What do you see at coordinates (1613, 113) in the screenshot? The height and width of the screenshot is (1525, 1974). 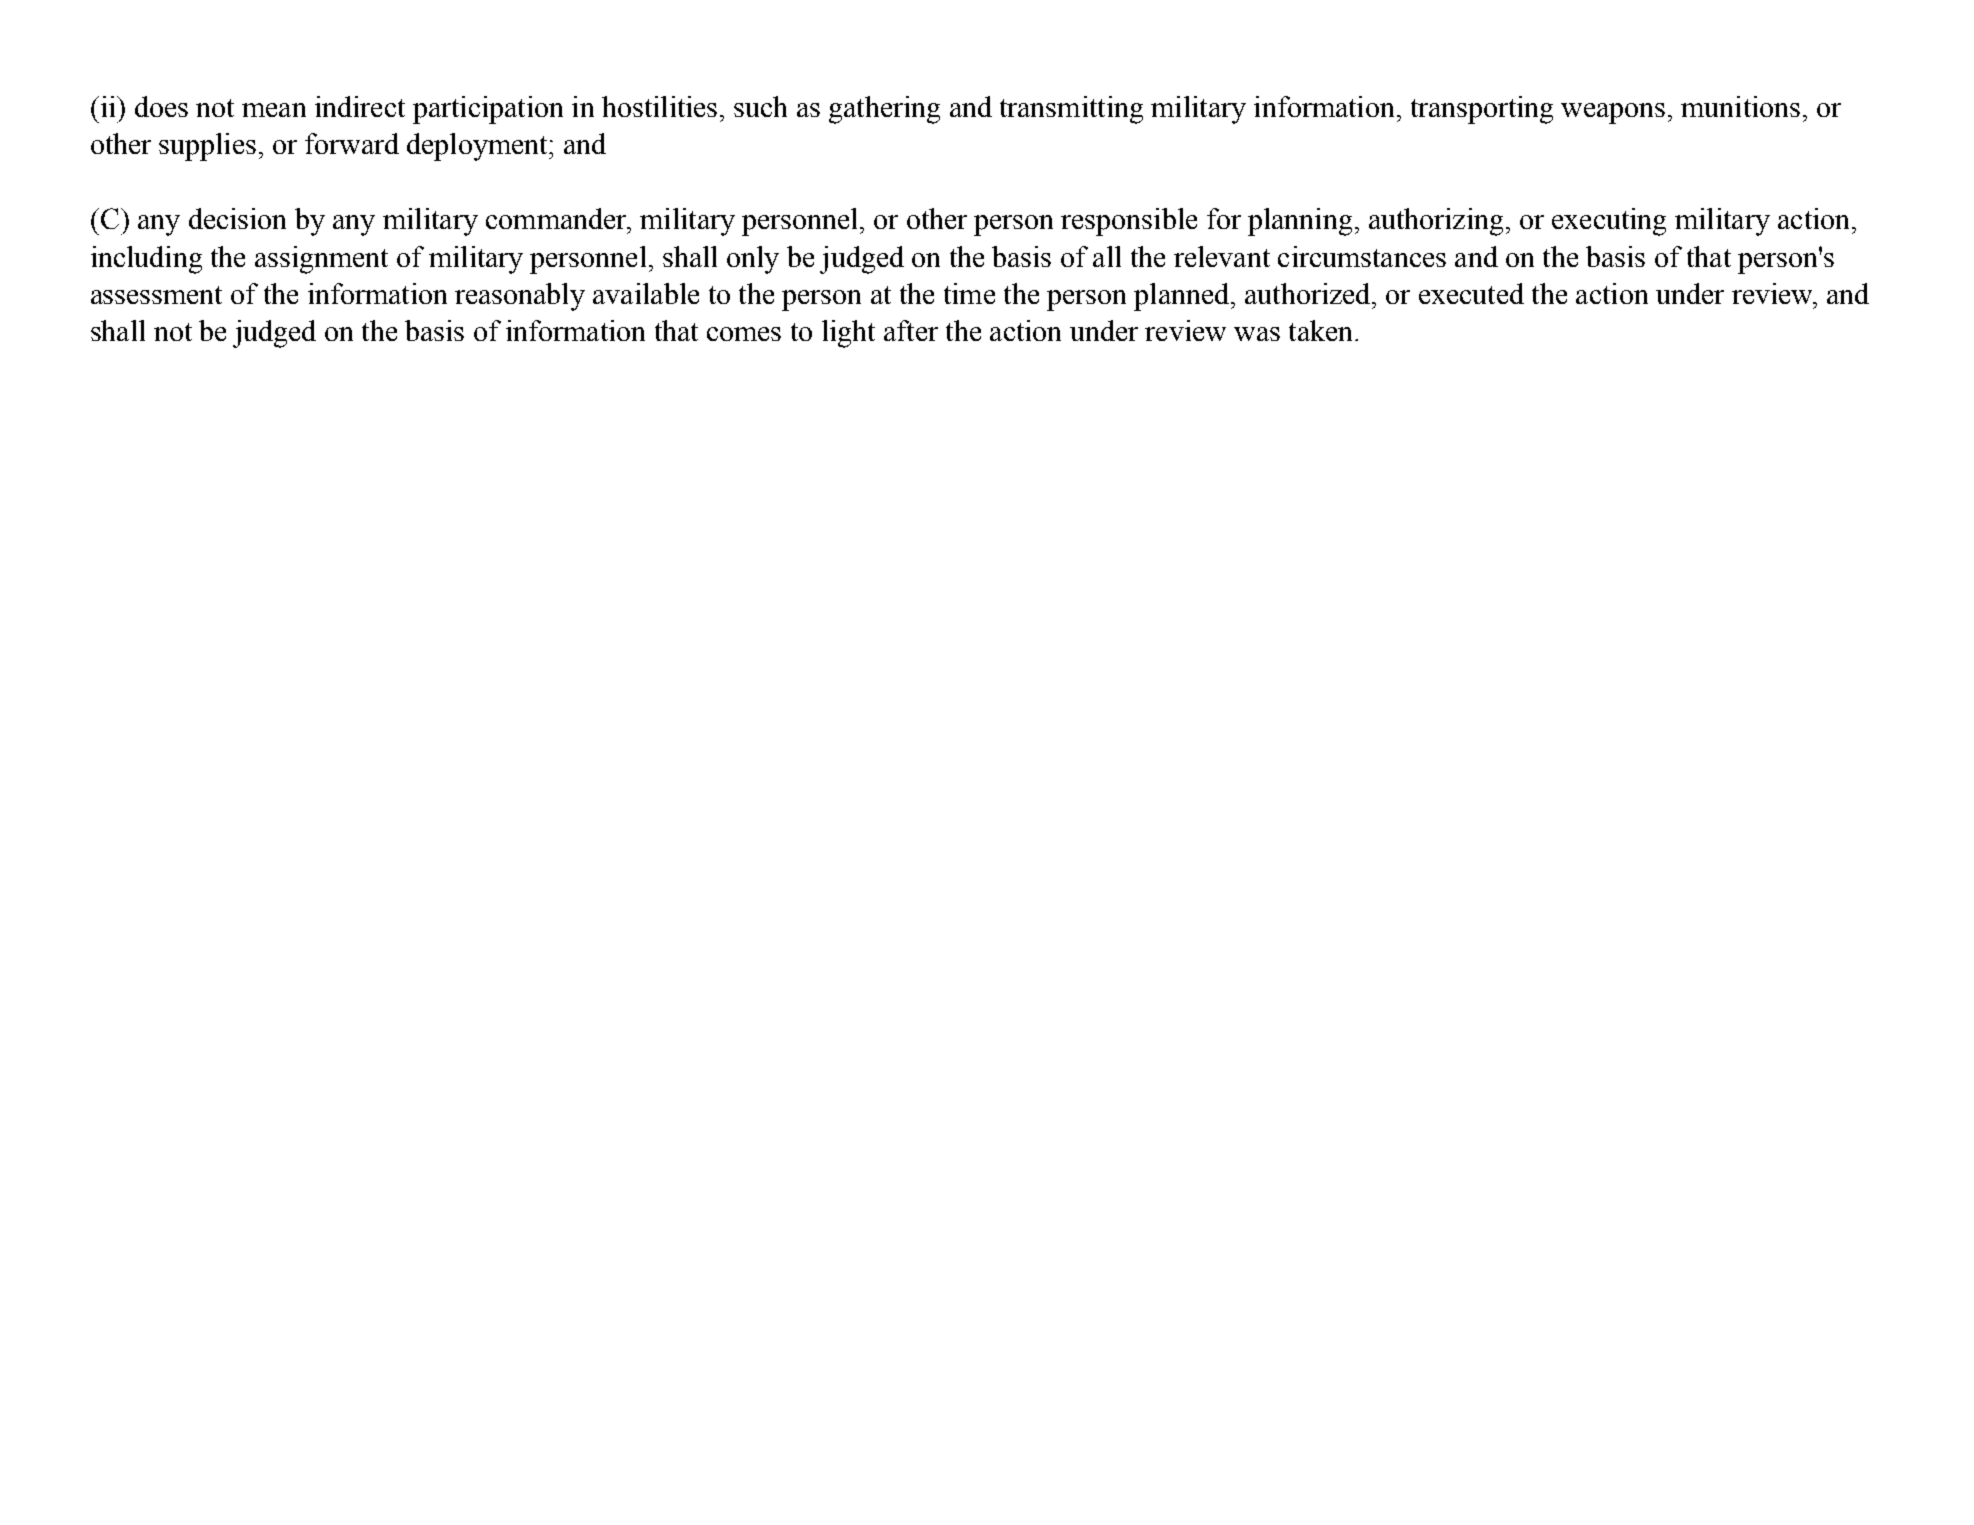 I see `weapons` at bounding box center [1613, 113].
